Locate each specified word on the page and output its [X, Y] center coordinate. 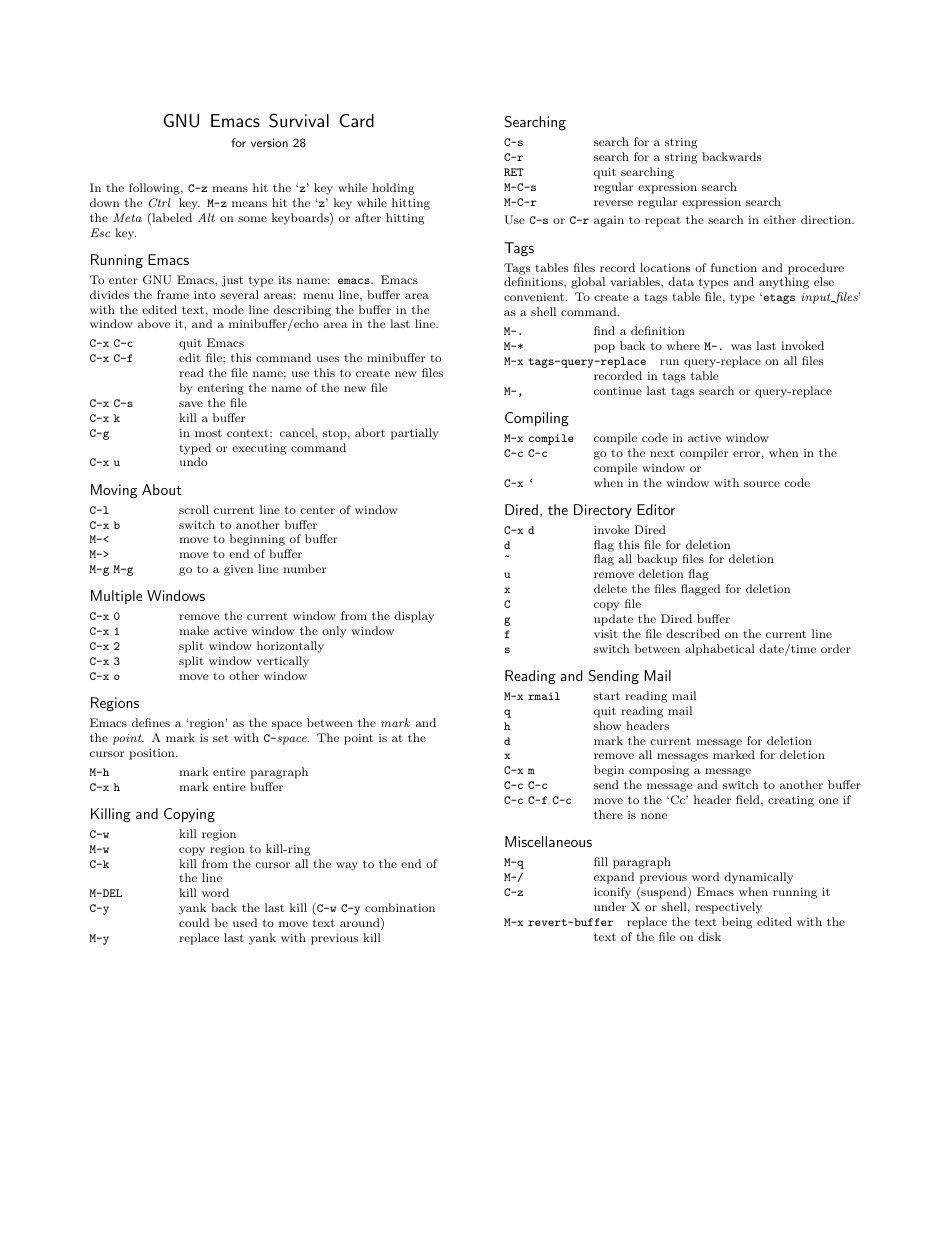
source [762, 484]
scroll [194, 509]
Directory [603, 511]
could [194, 922]
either [780, 219]
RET [514, 172]
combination [400, 907]
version [269, 142]
